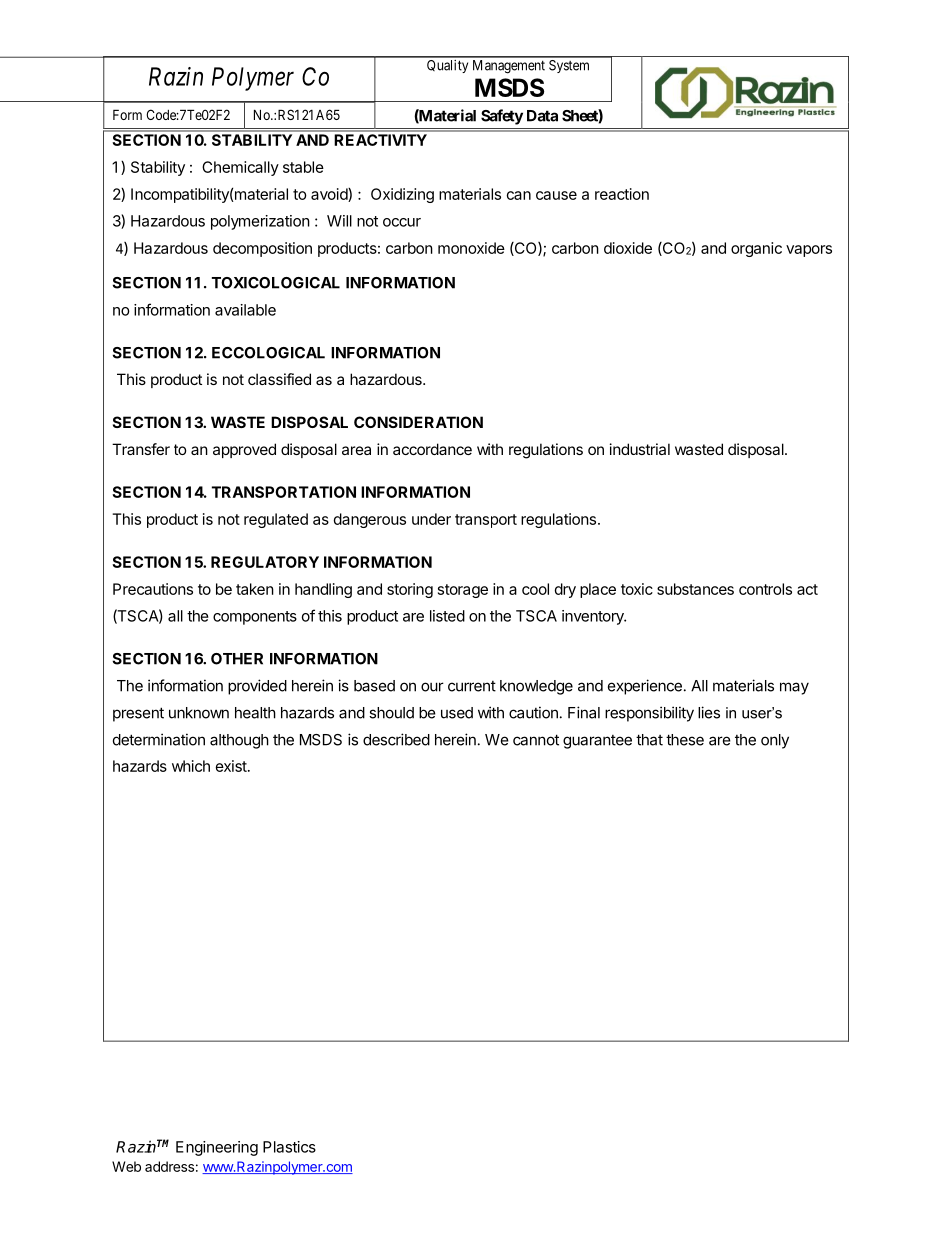 This screenshot has height=1233, width=952. I want to click on approved, so click(244, 450).
